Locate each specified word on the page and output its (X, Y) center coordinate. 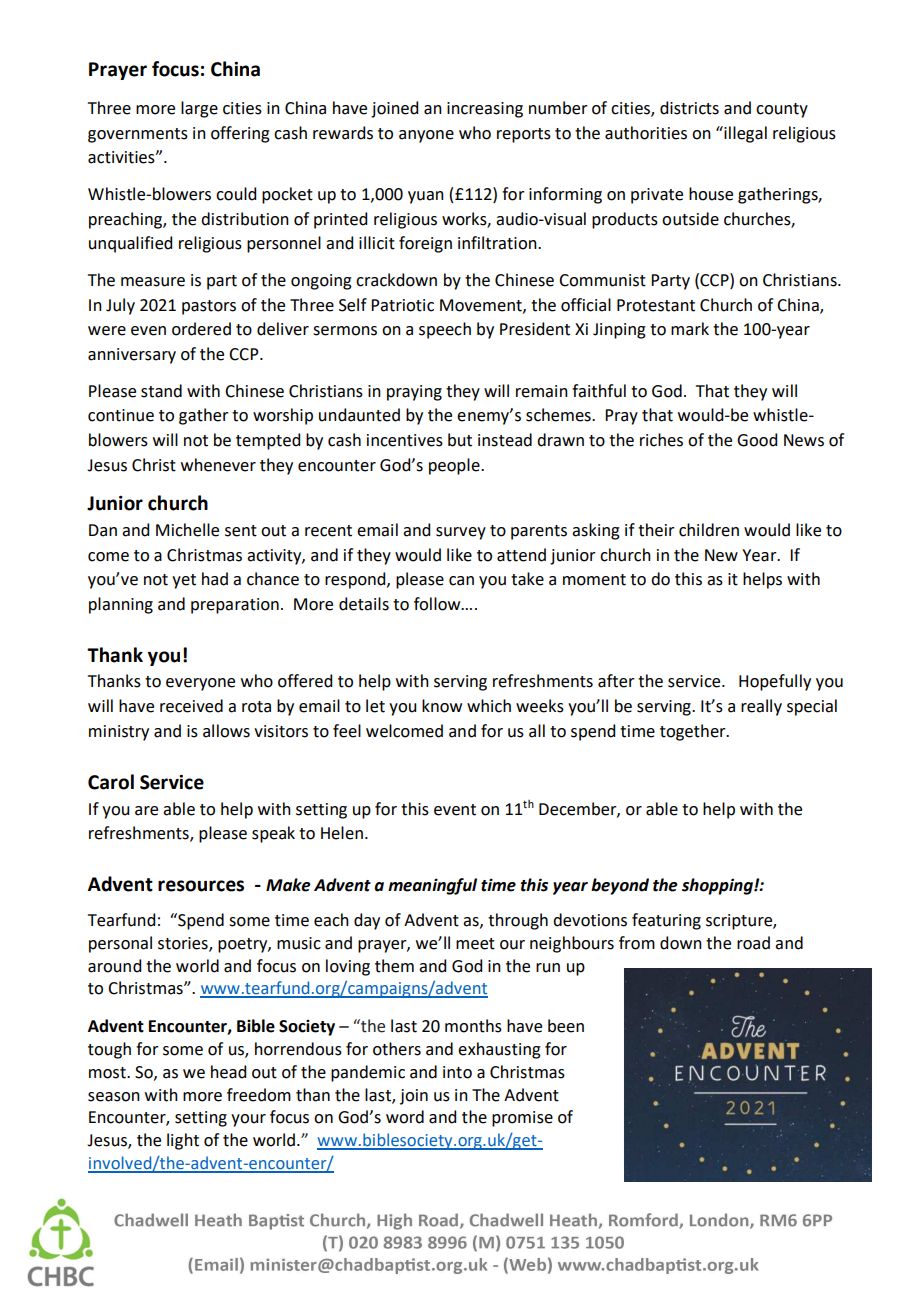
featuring (666, 921)
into (457, 1072)
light (183, 1141)
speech (445, 330)
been (566, 1026)
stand (161, 391)
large (199, 109)
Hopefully (775, 682)
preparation (235, 606)
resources (201, 886)
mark (690, 329)
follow (438, 604)
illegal (744, 134)
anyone (426, 136)
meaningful (432, 886)
